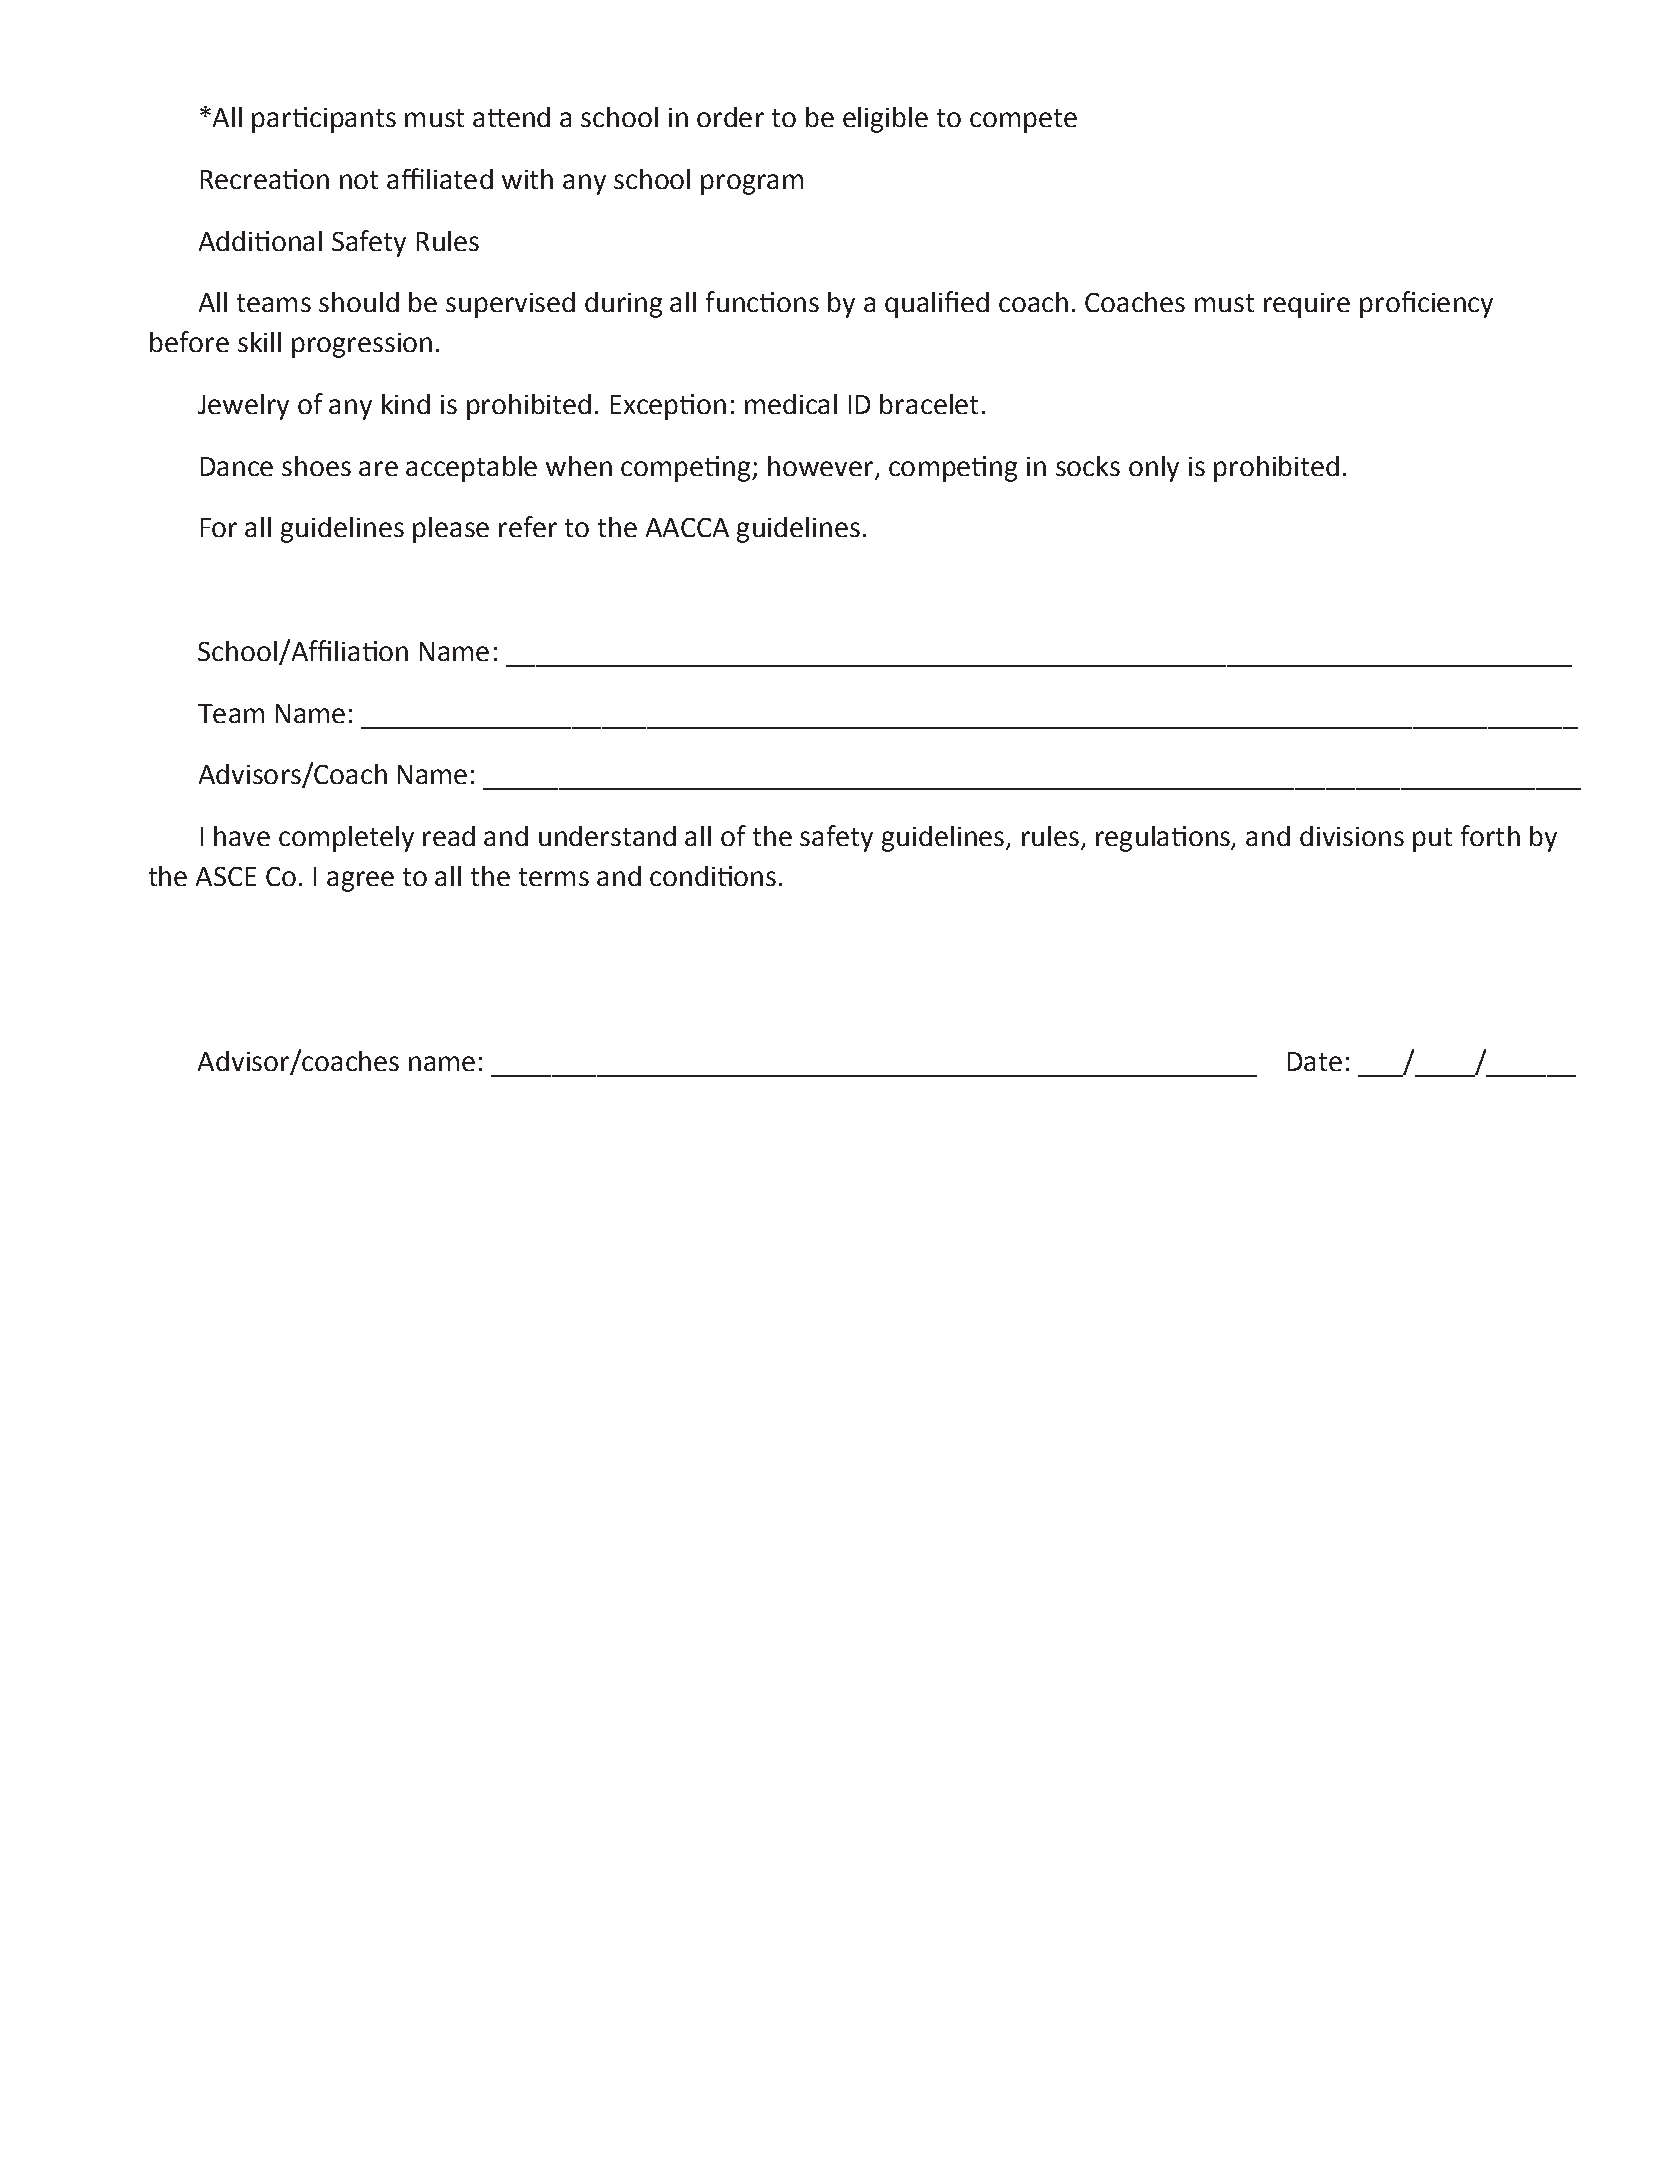 This screenshot has height=2174, width=1680. I want to click on medical, so click(791, 404).
